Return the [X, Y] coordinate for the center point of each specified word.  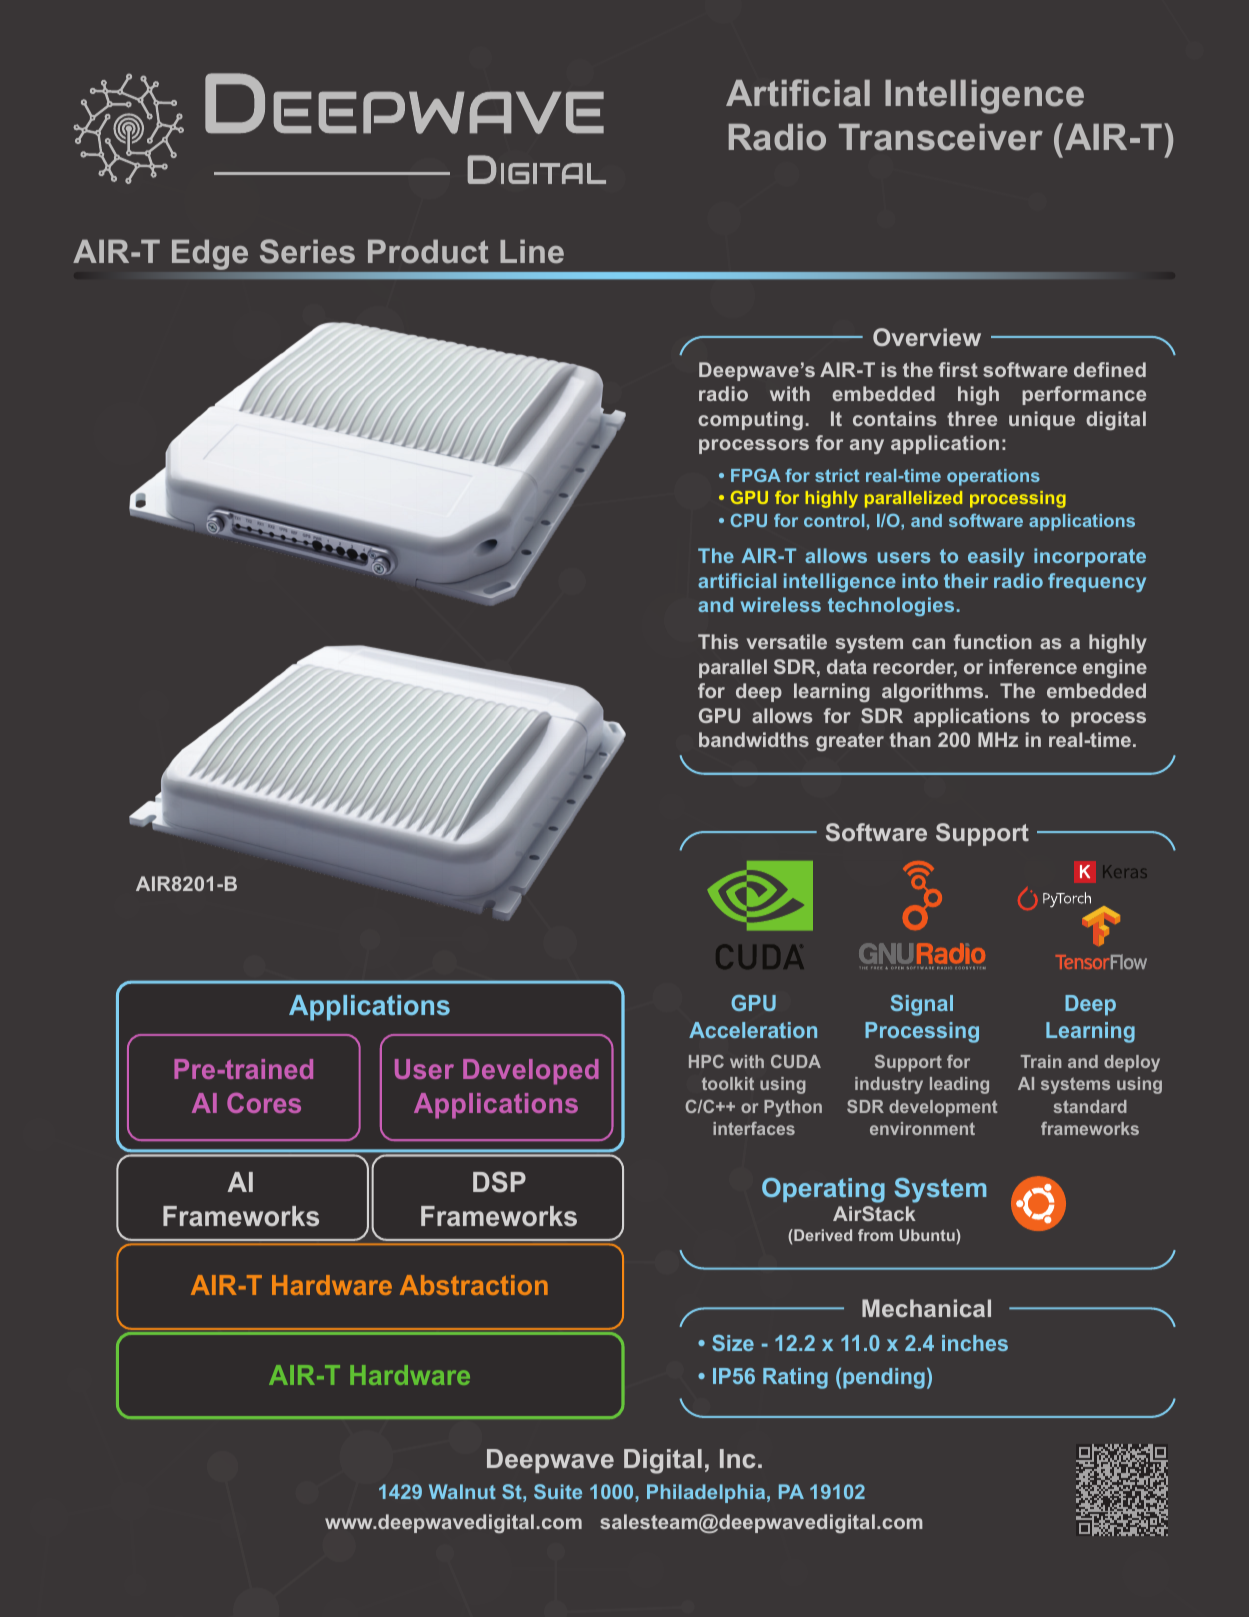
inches [975, 1343]
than [910, 739]
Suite [558, 1491]
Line [532, 251]
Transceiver [941, 137]
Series [307, 251]
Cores [264, 1102]
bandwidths [754, 739]
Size [733, 1343]
